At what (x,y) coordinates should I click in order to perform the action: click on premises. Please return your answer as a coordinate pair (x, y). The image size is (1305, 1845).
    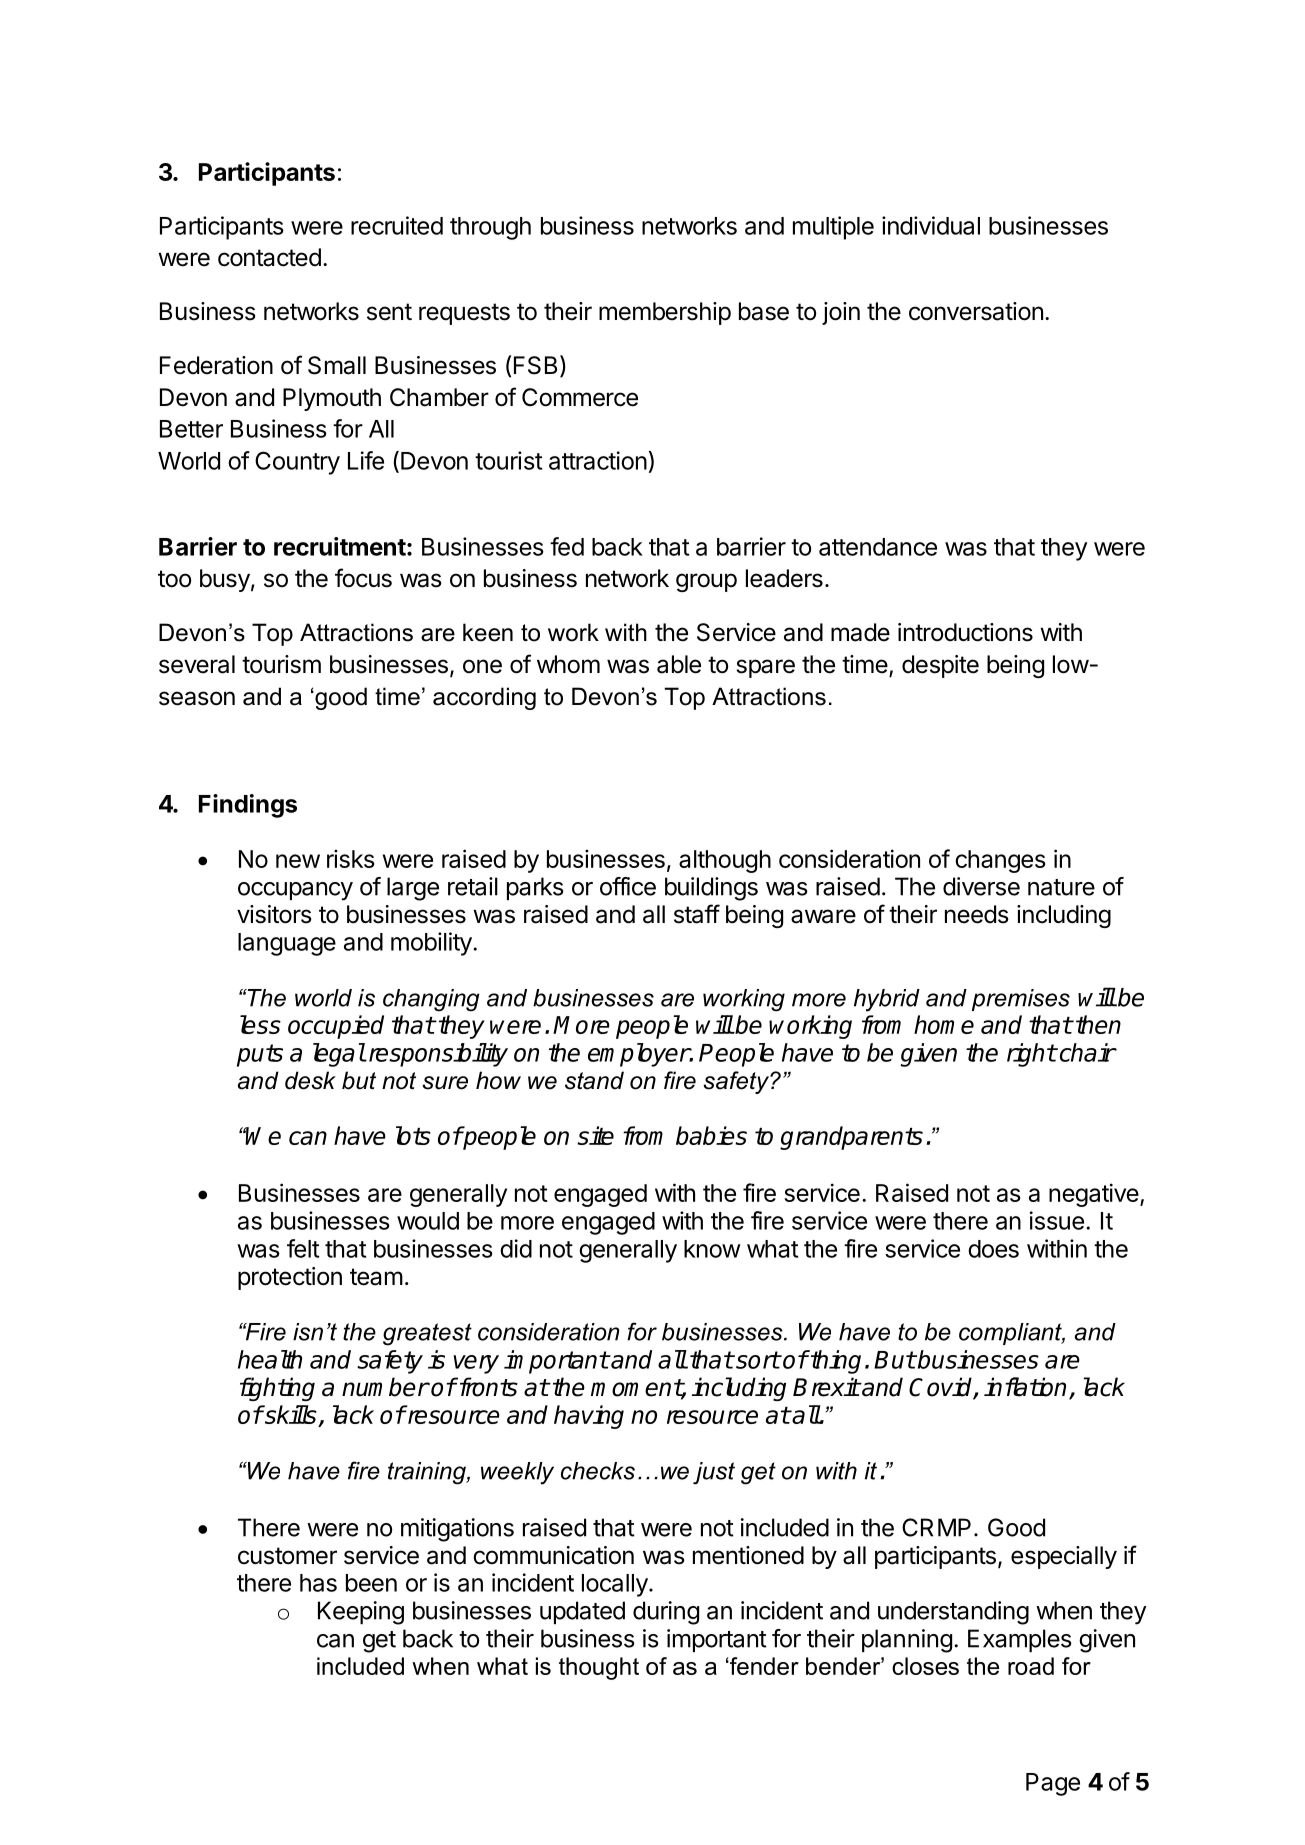
    Looking at the image, I should click on (1021, 1000).
